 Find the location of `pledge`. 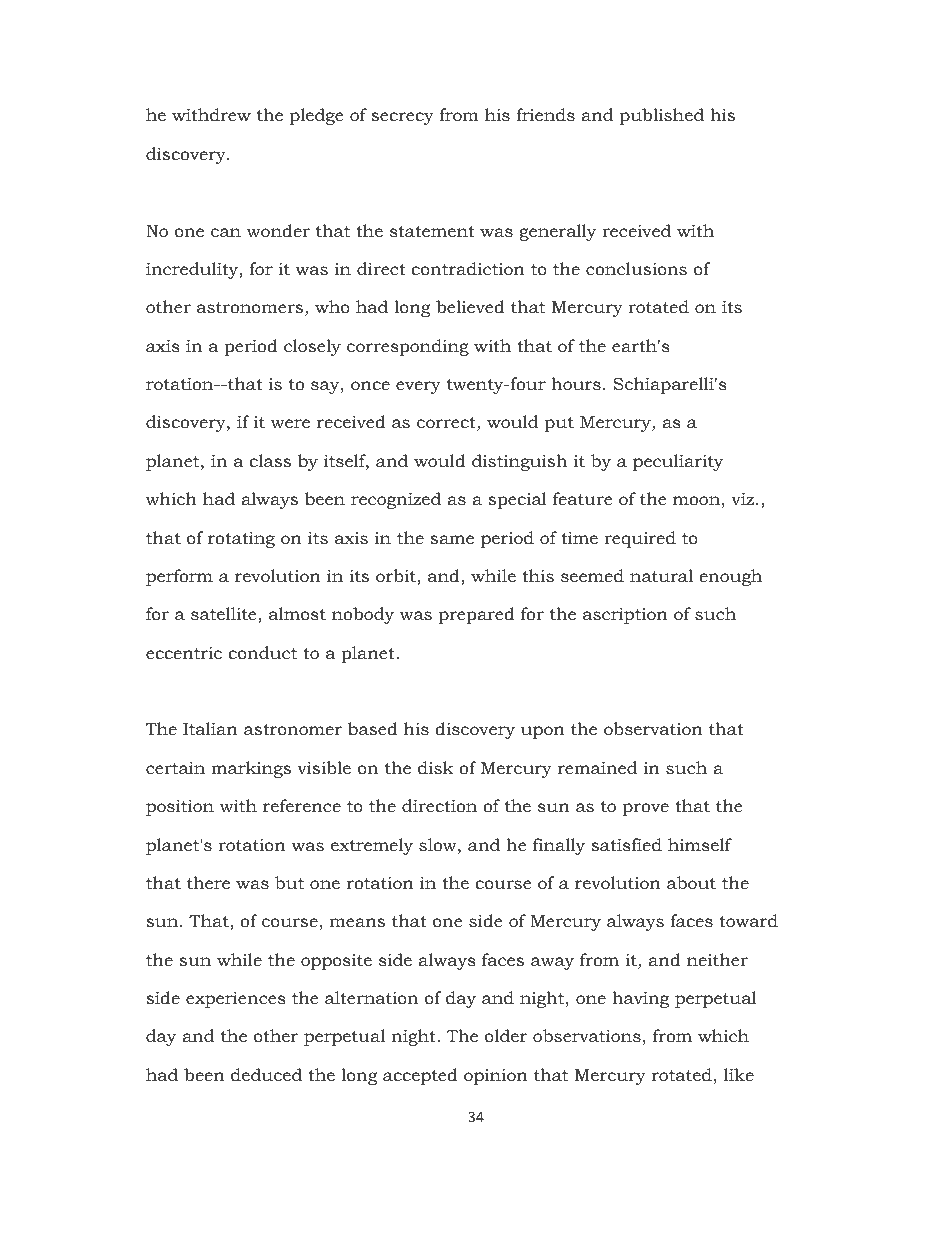

pledge is located at coordinates (316, 116).
